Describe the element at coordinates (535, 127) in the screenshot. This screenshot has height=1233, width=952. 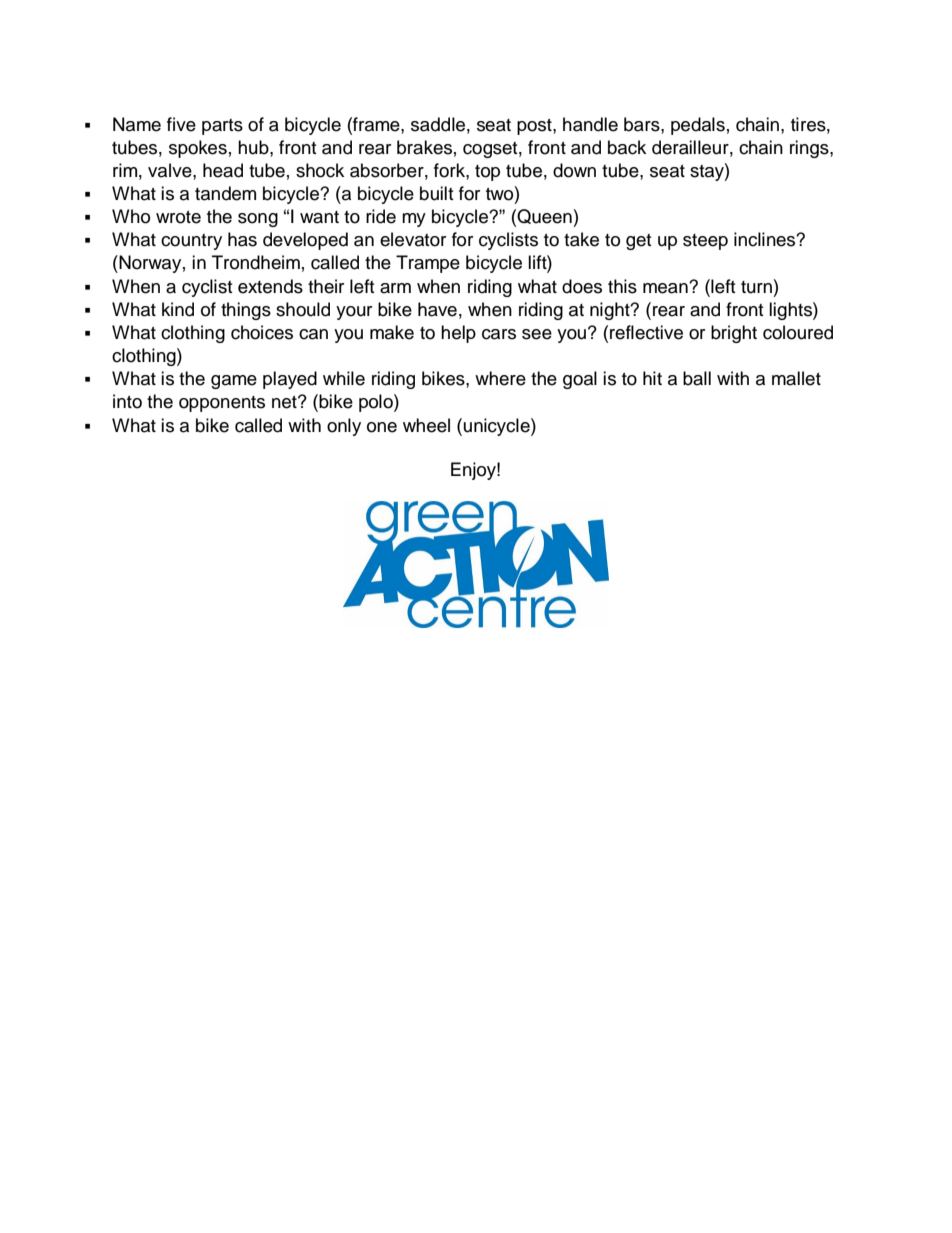
I see `post` at that location.
